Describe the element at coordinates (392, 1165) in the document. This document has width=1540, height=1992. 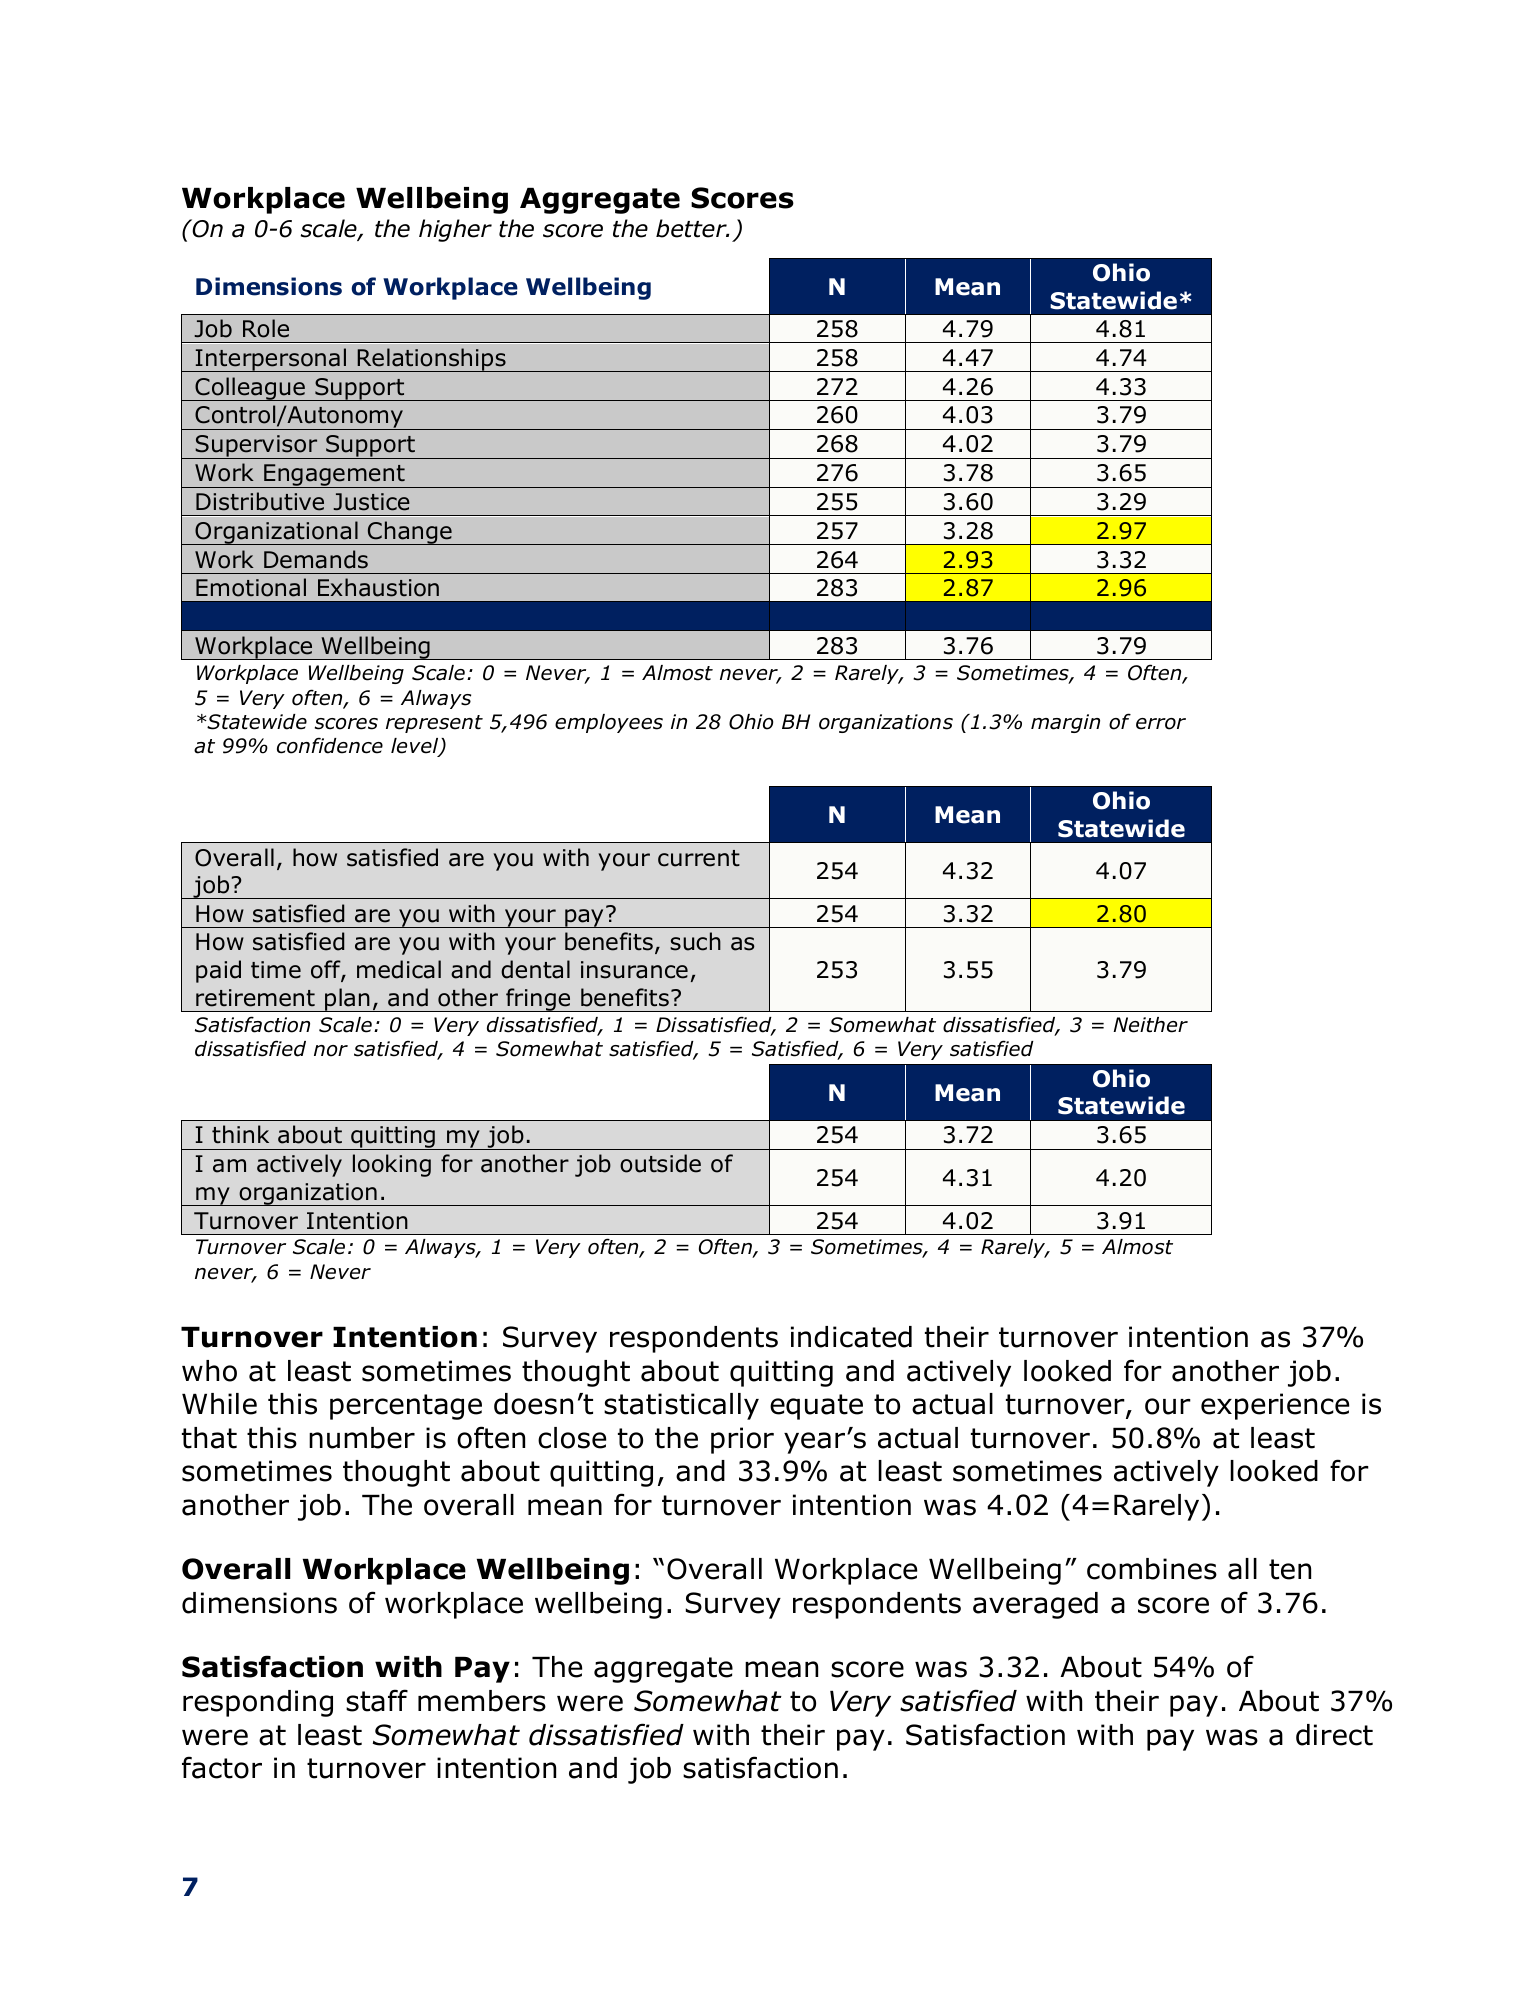
I see `looking` at that location.
